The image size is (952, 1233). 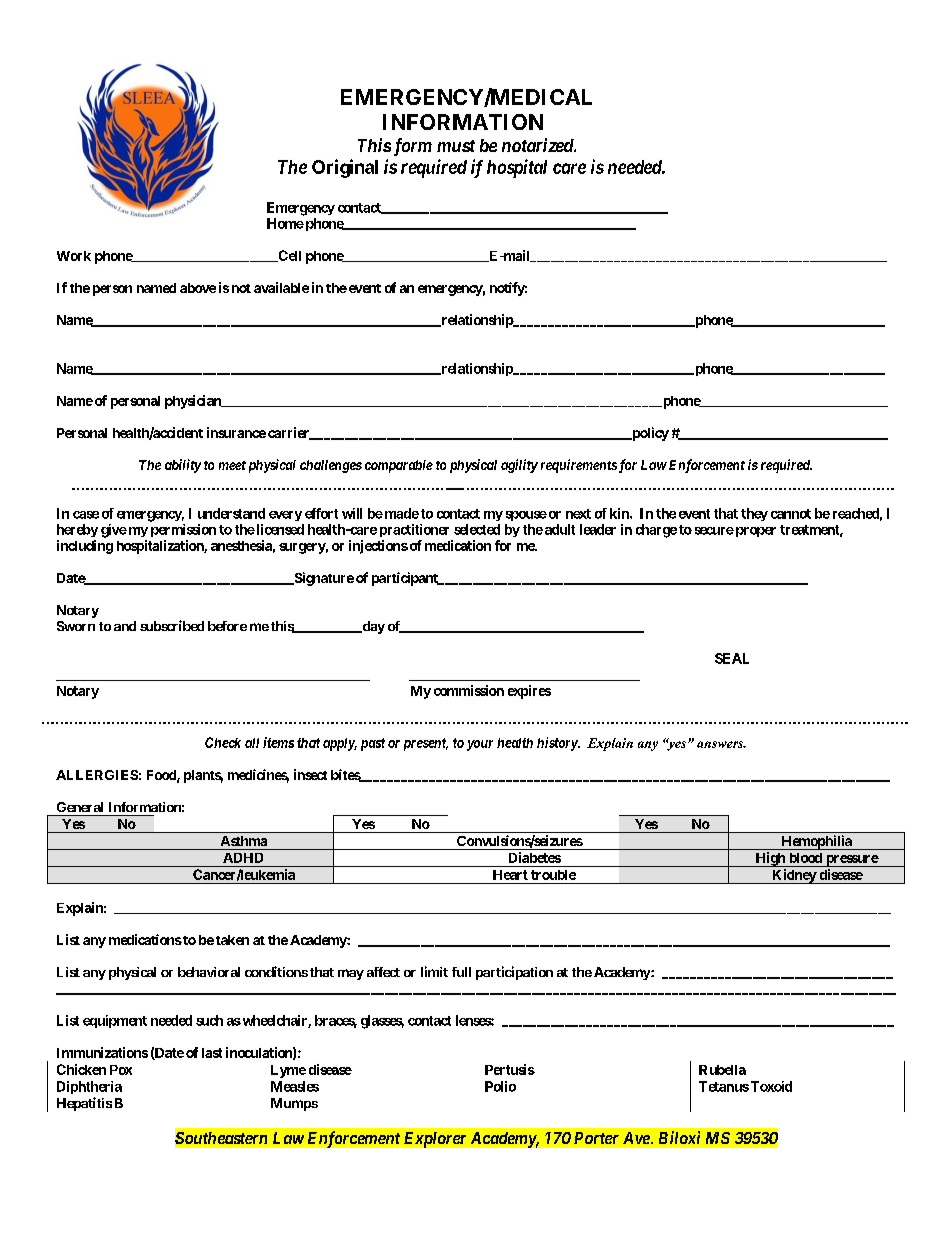 What do you see at coordinates (732, 658) in the document?
I see `SEAL` at bounding box center [732, 658].
